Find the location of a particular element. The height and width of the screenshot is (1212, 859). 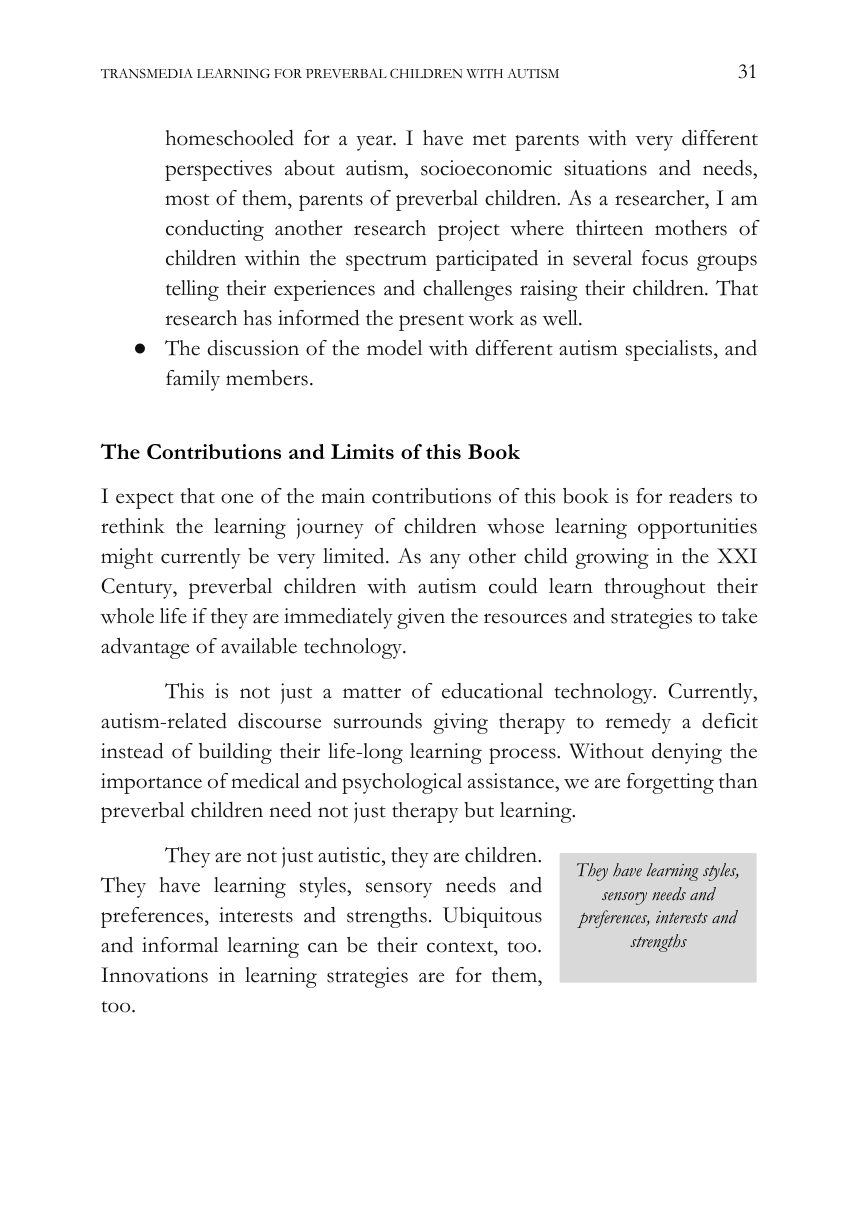

throughout is located at coordinates (655, 588).
